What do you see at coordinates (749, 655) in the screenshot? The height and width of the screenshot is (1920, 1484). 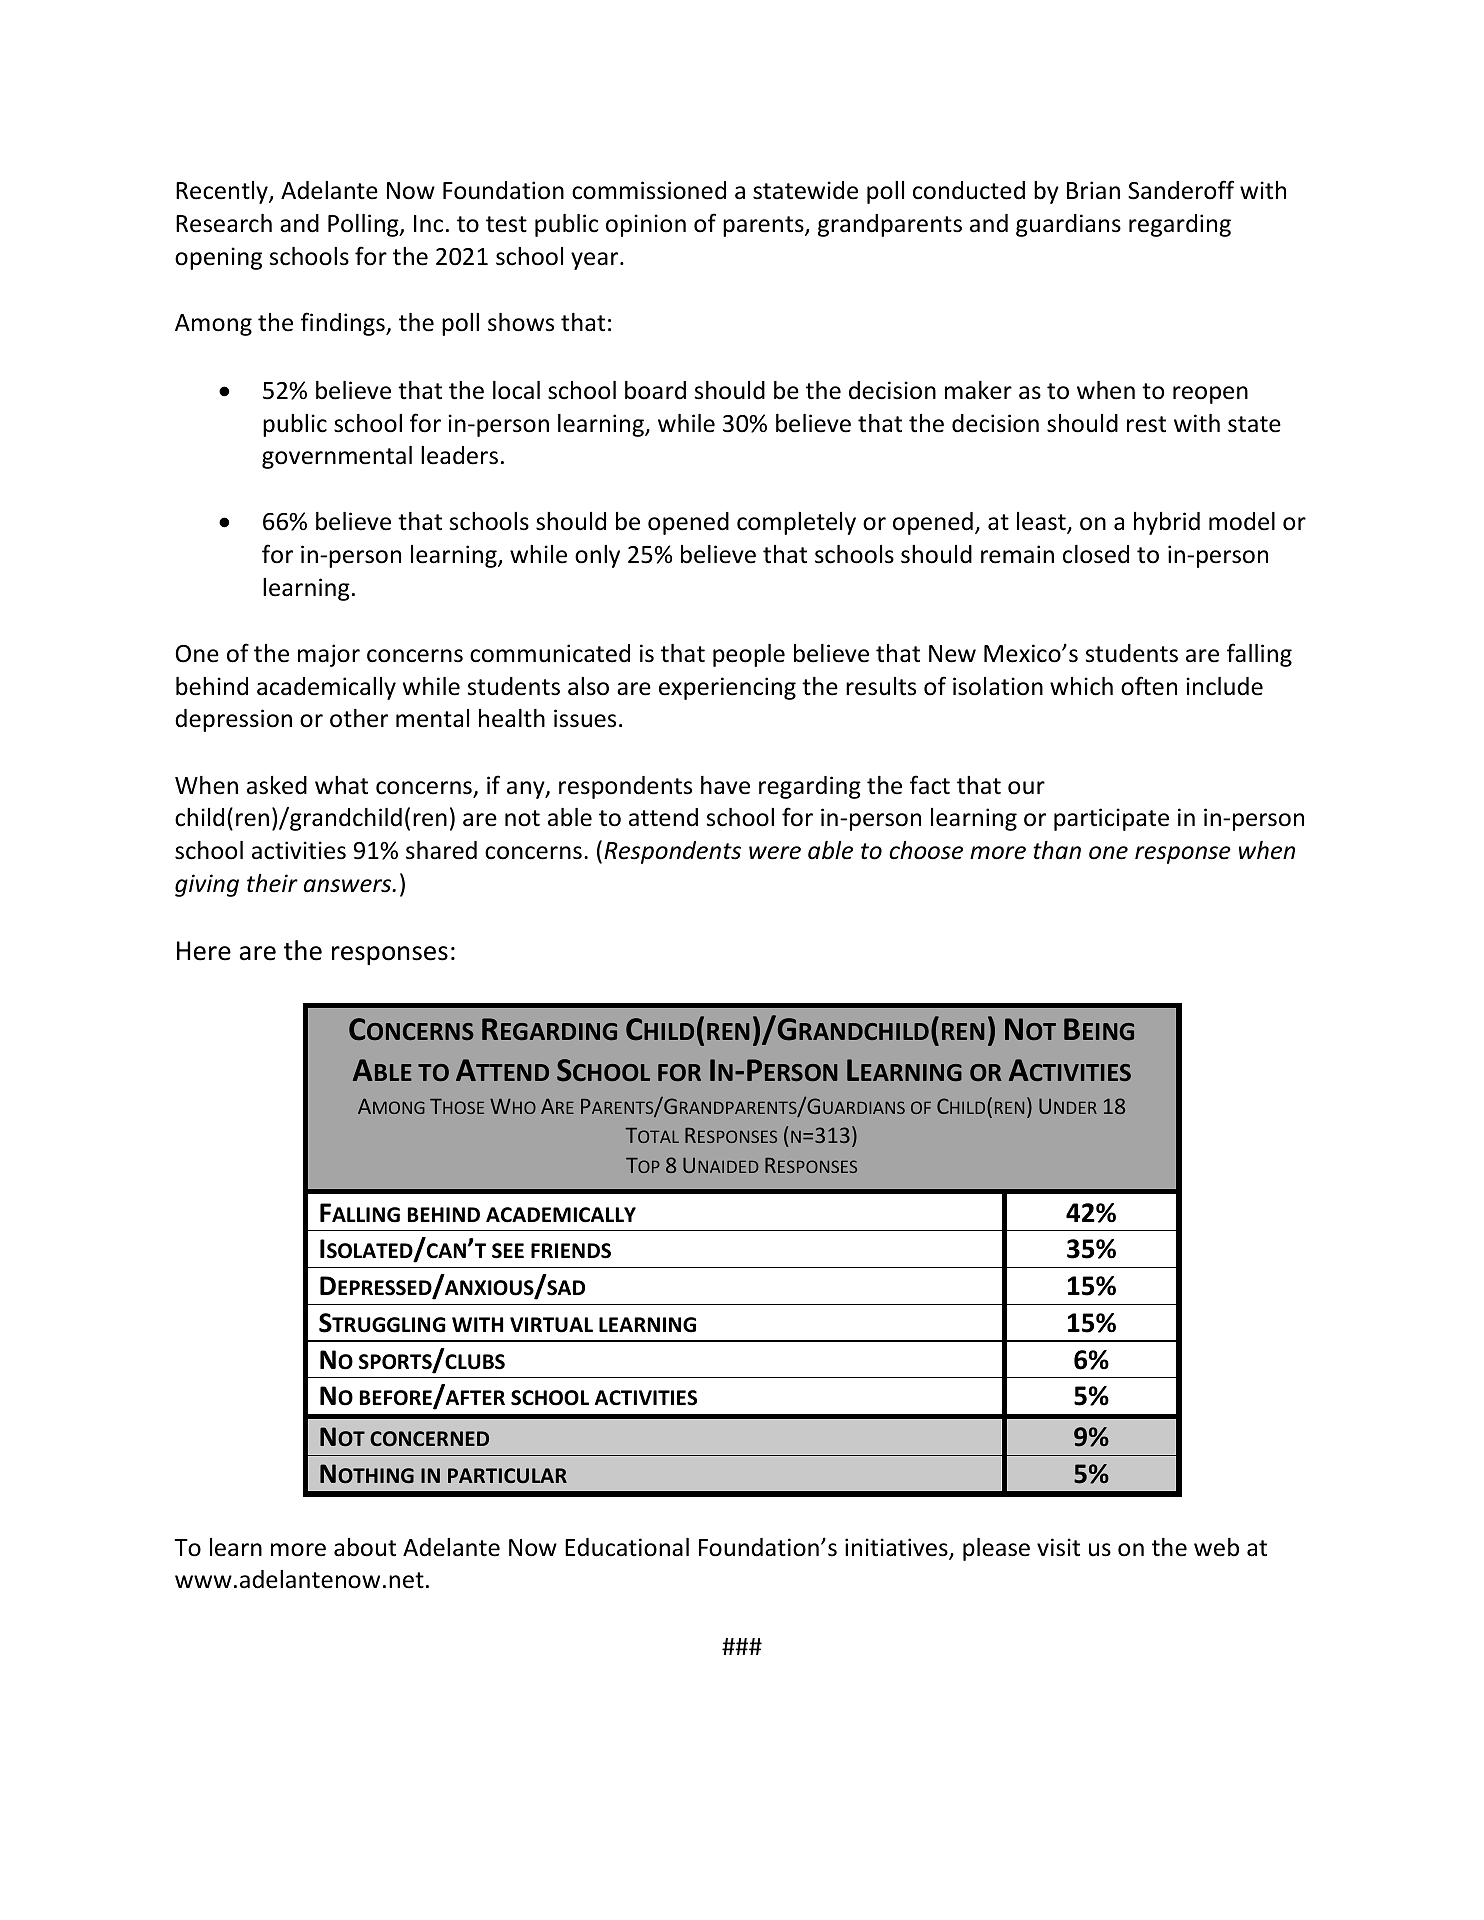 I see `people` at bounding box center [749, 655].
